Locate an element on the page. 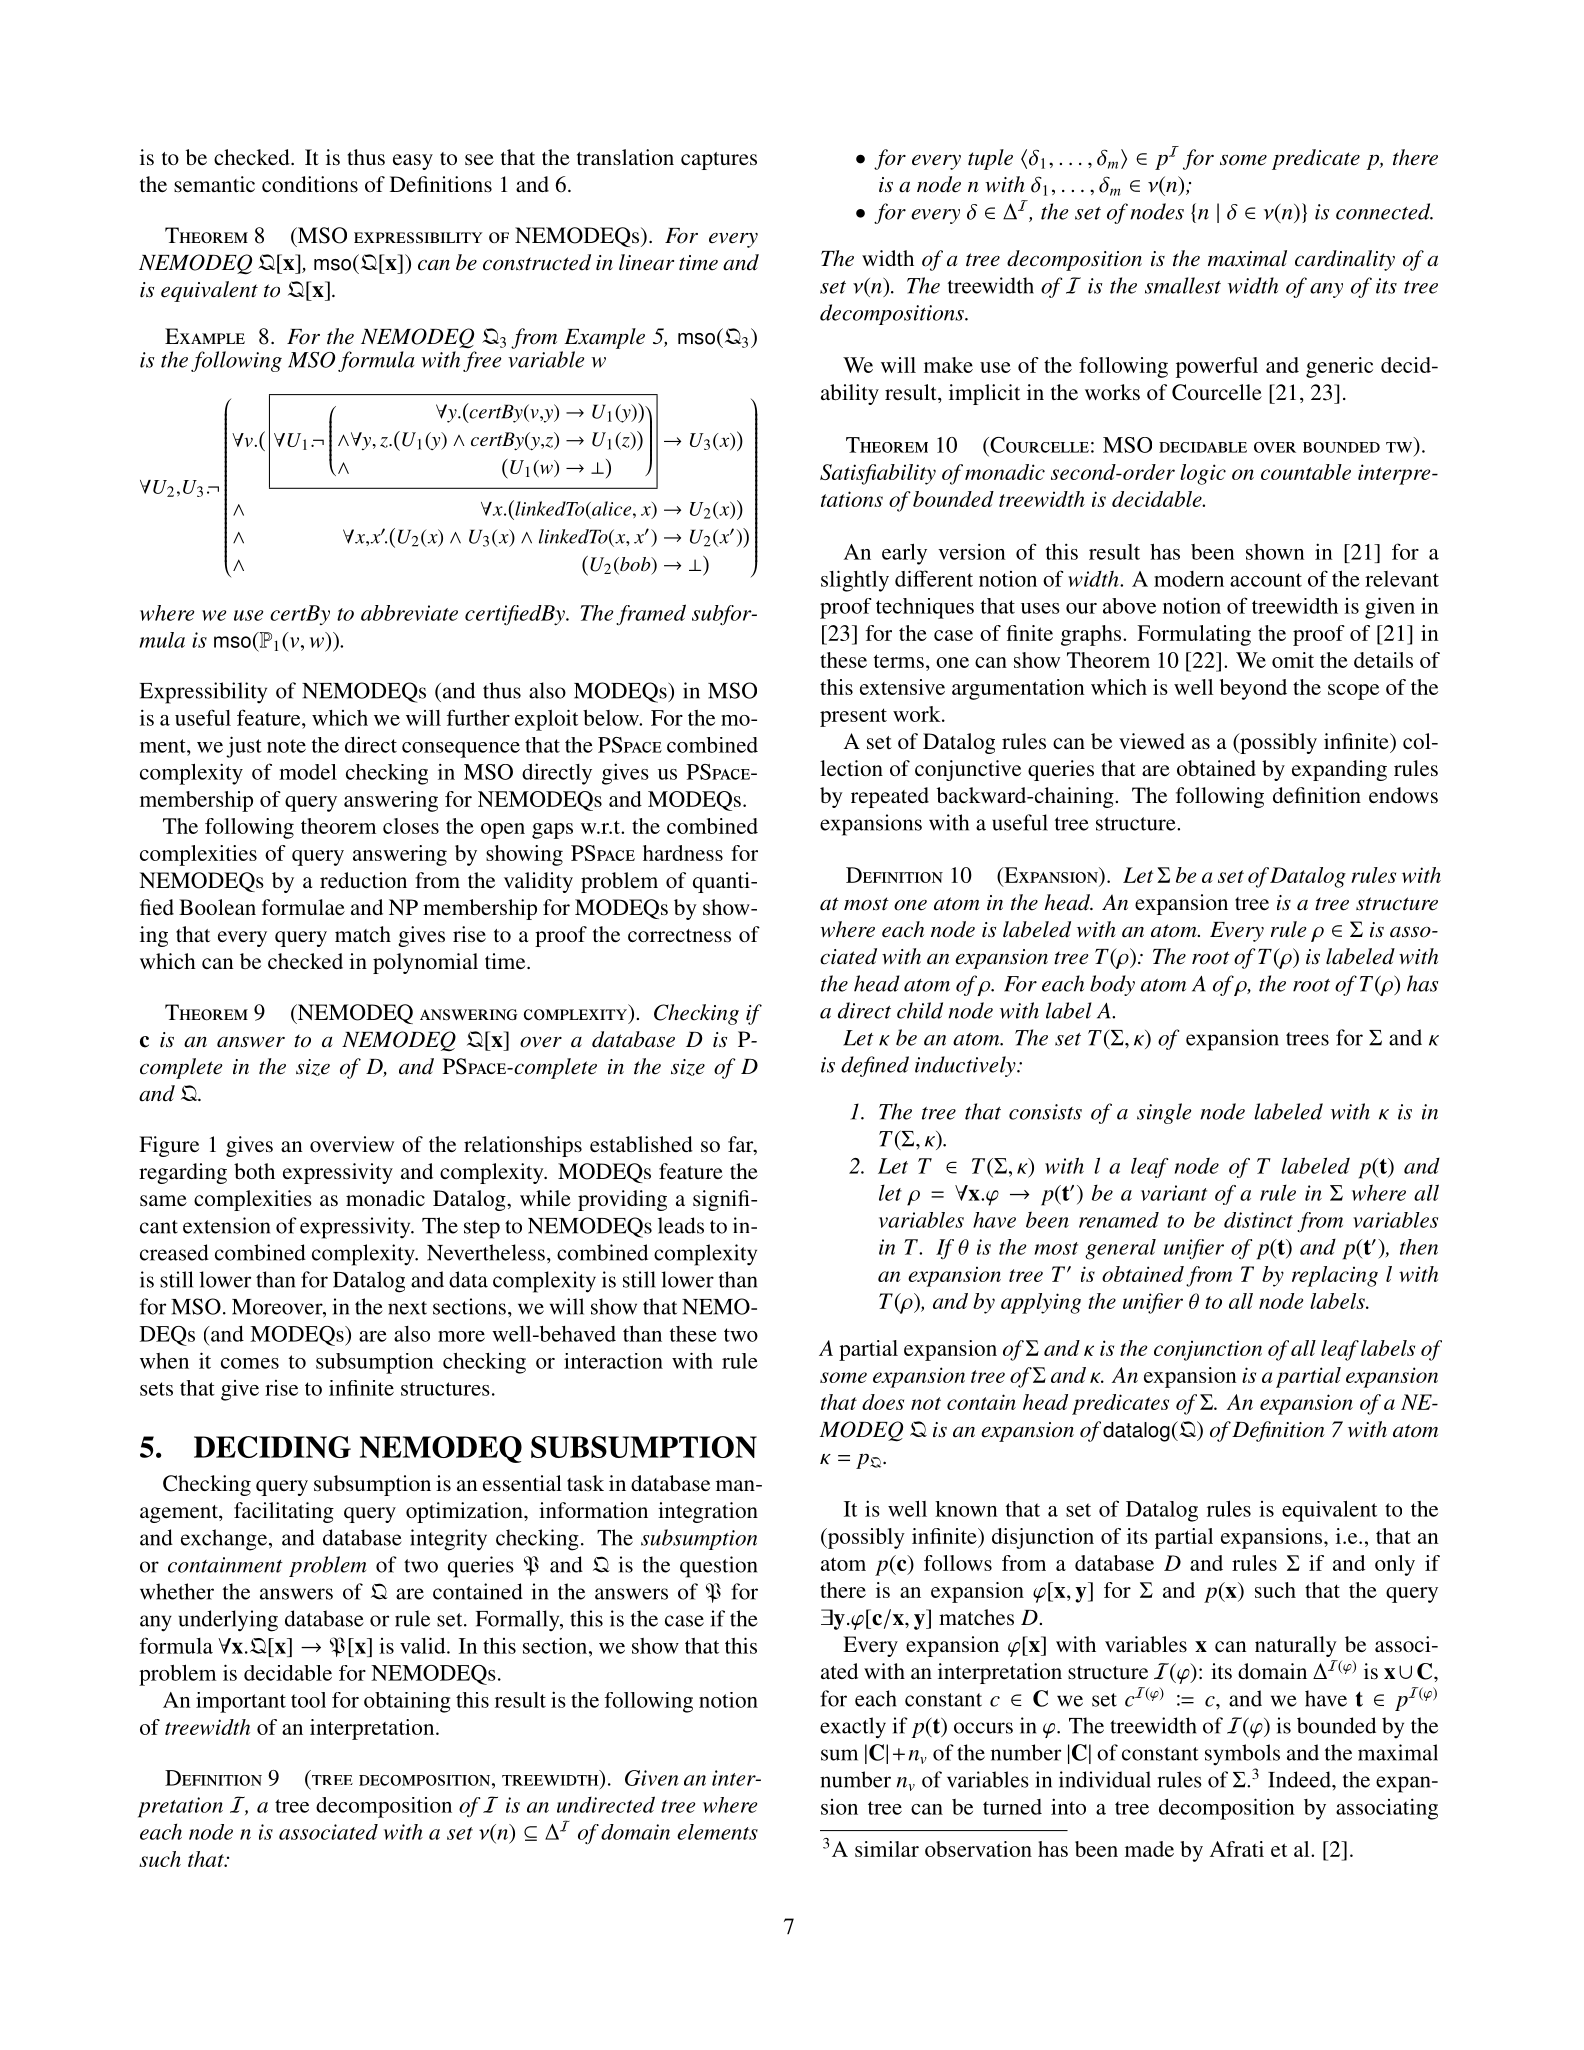 The width and height of the image is (1584, 2050). conditions is located at coordinates (310, 184).
